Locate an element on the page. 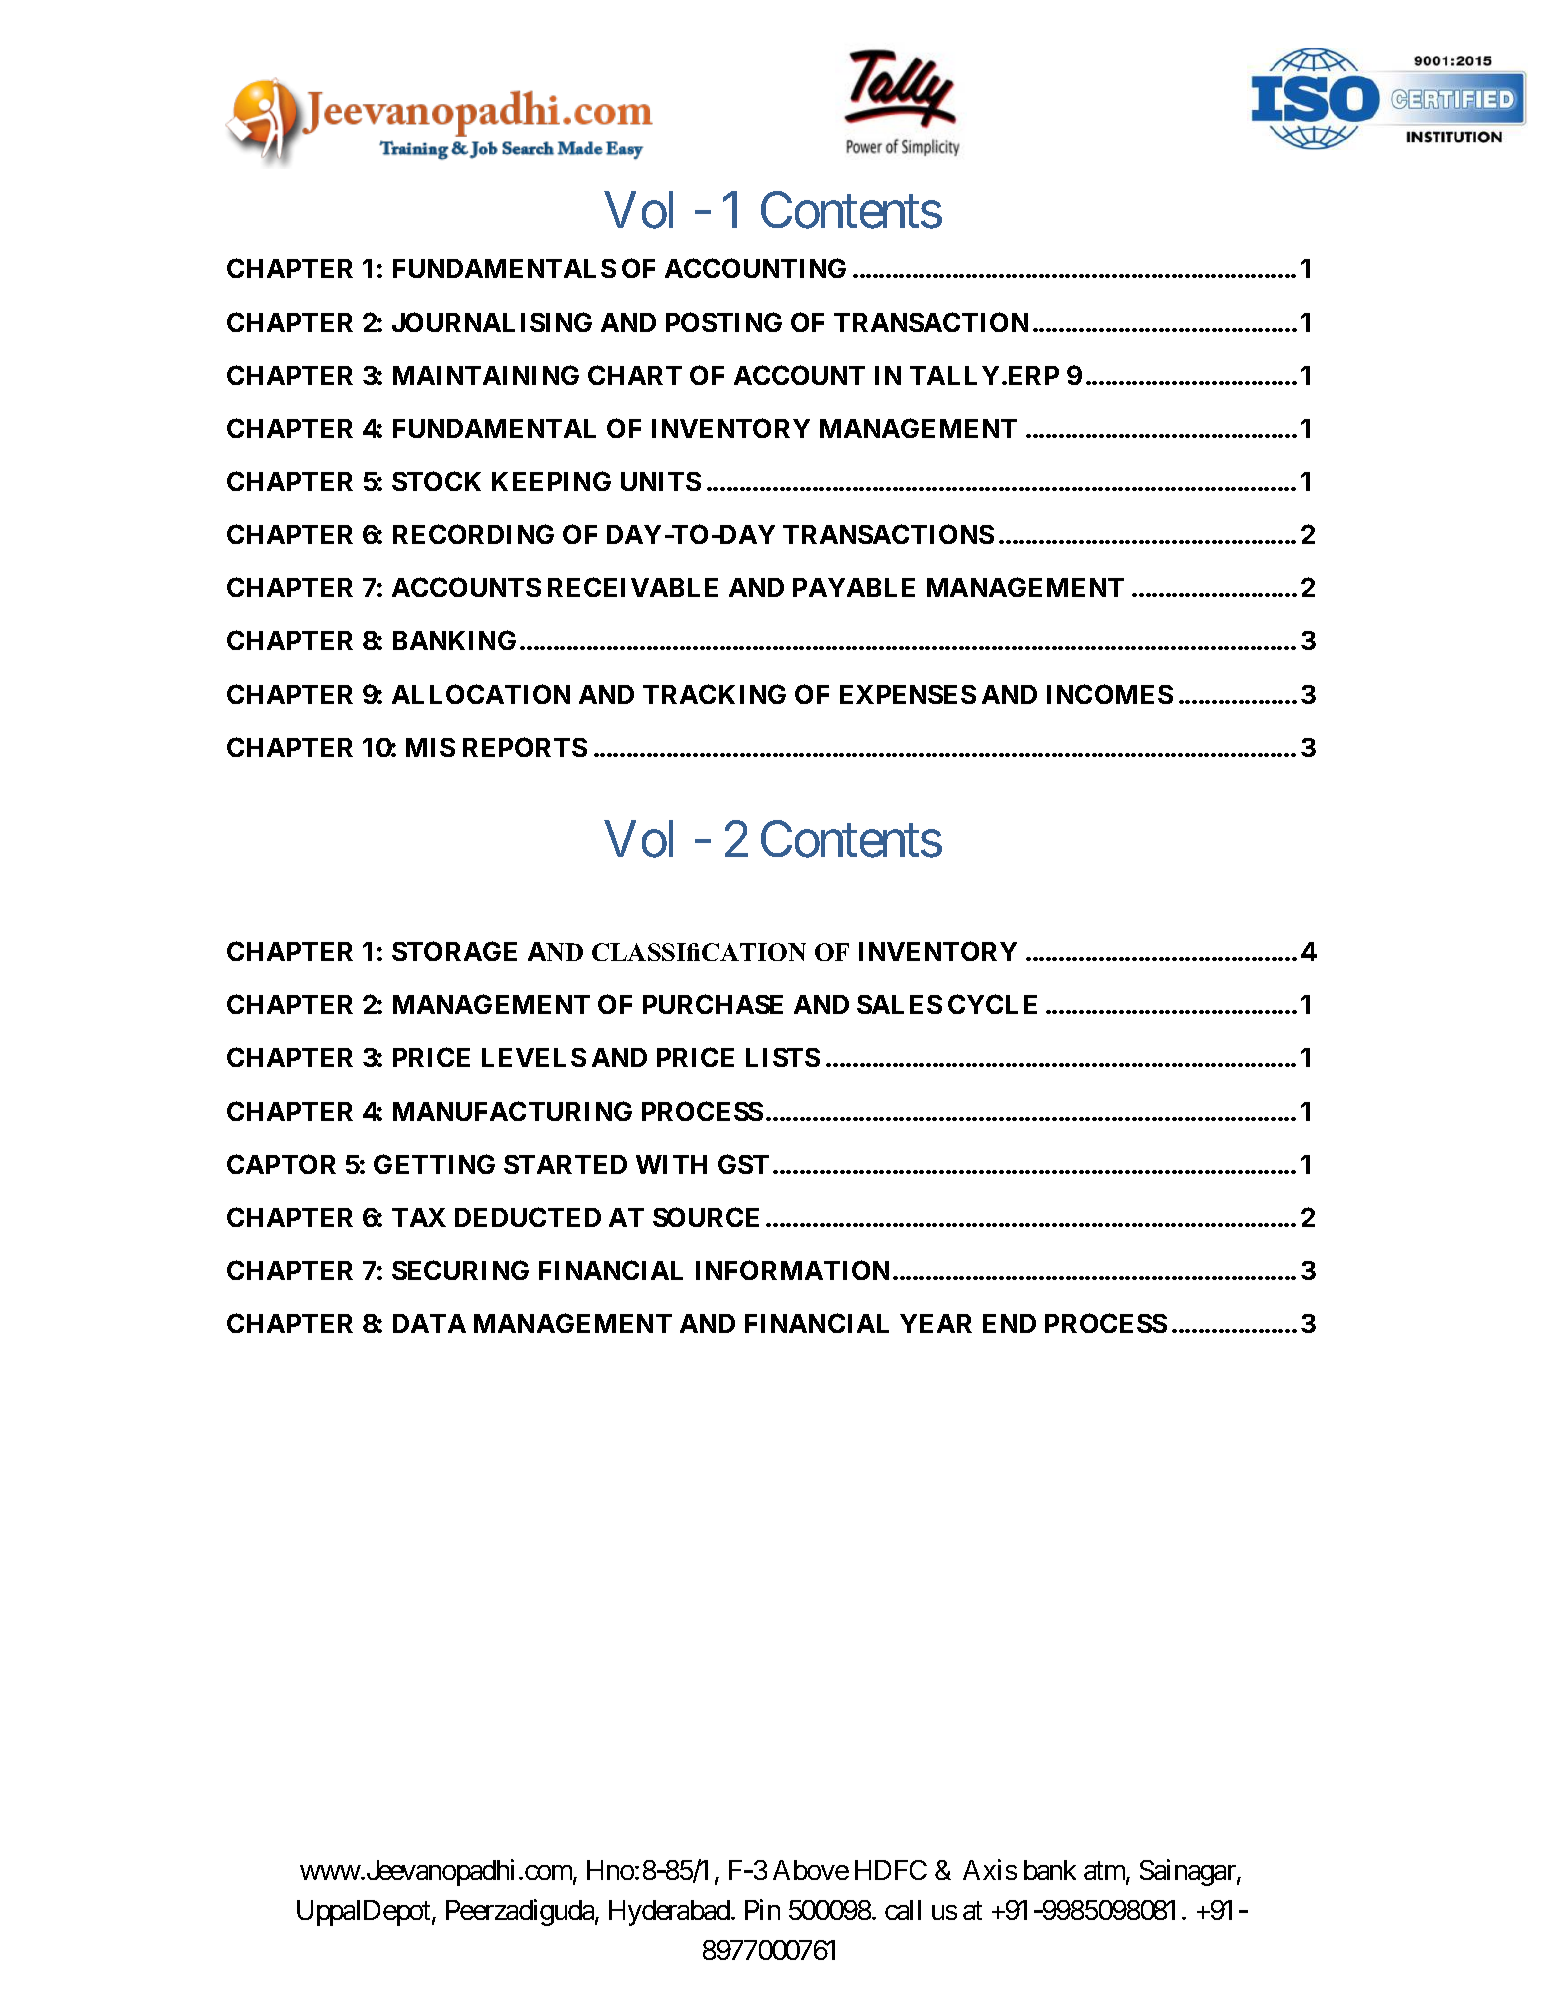 This document has height=1995, width=1542. SECURING is located at coordinates (460, 1270).
